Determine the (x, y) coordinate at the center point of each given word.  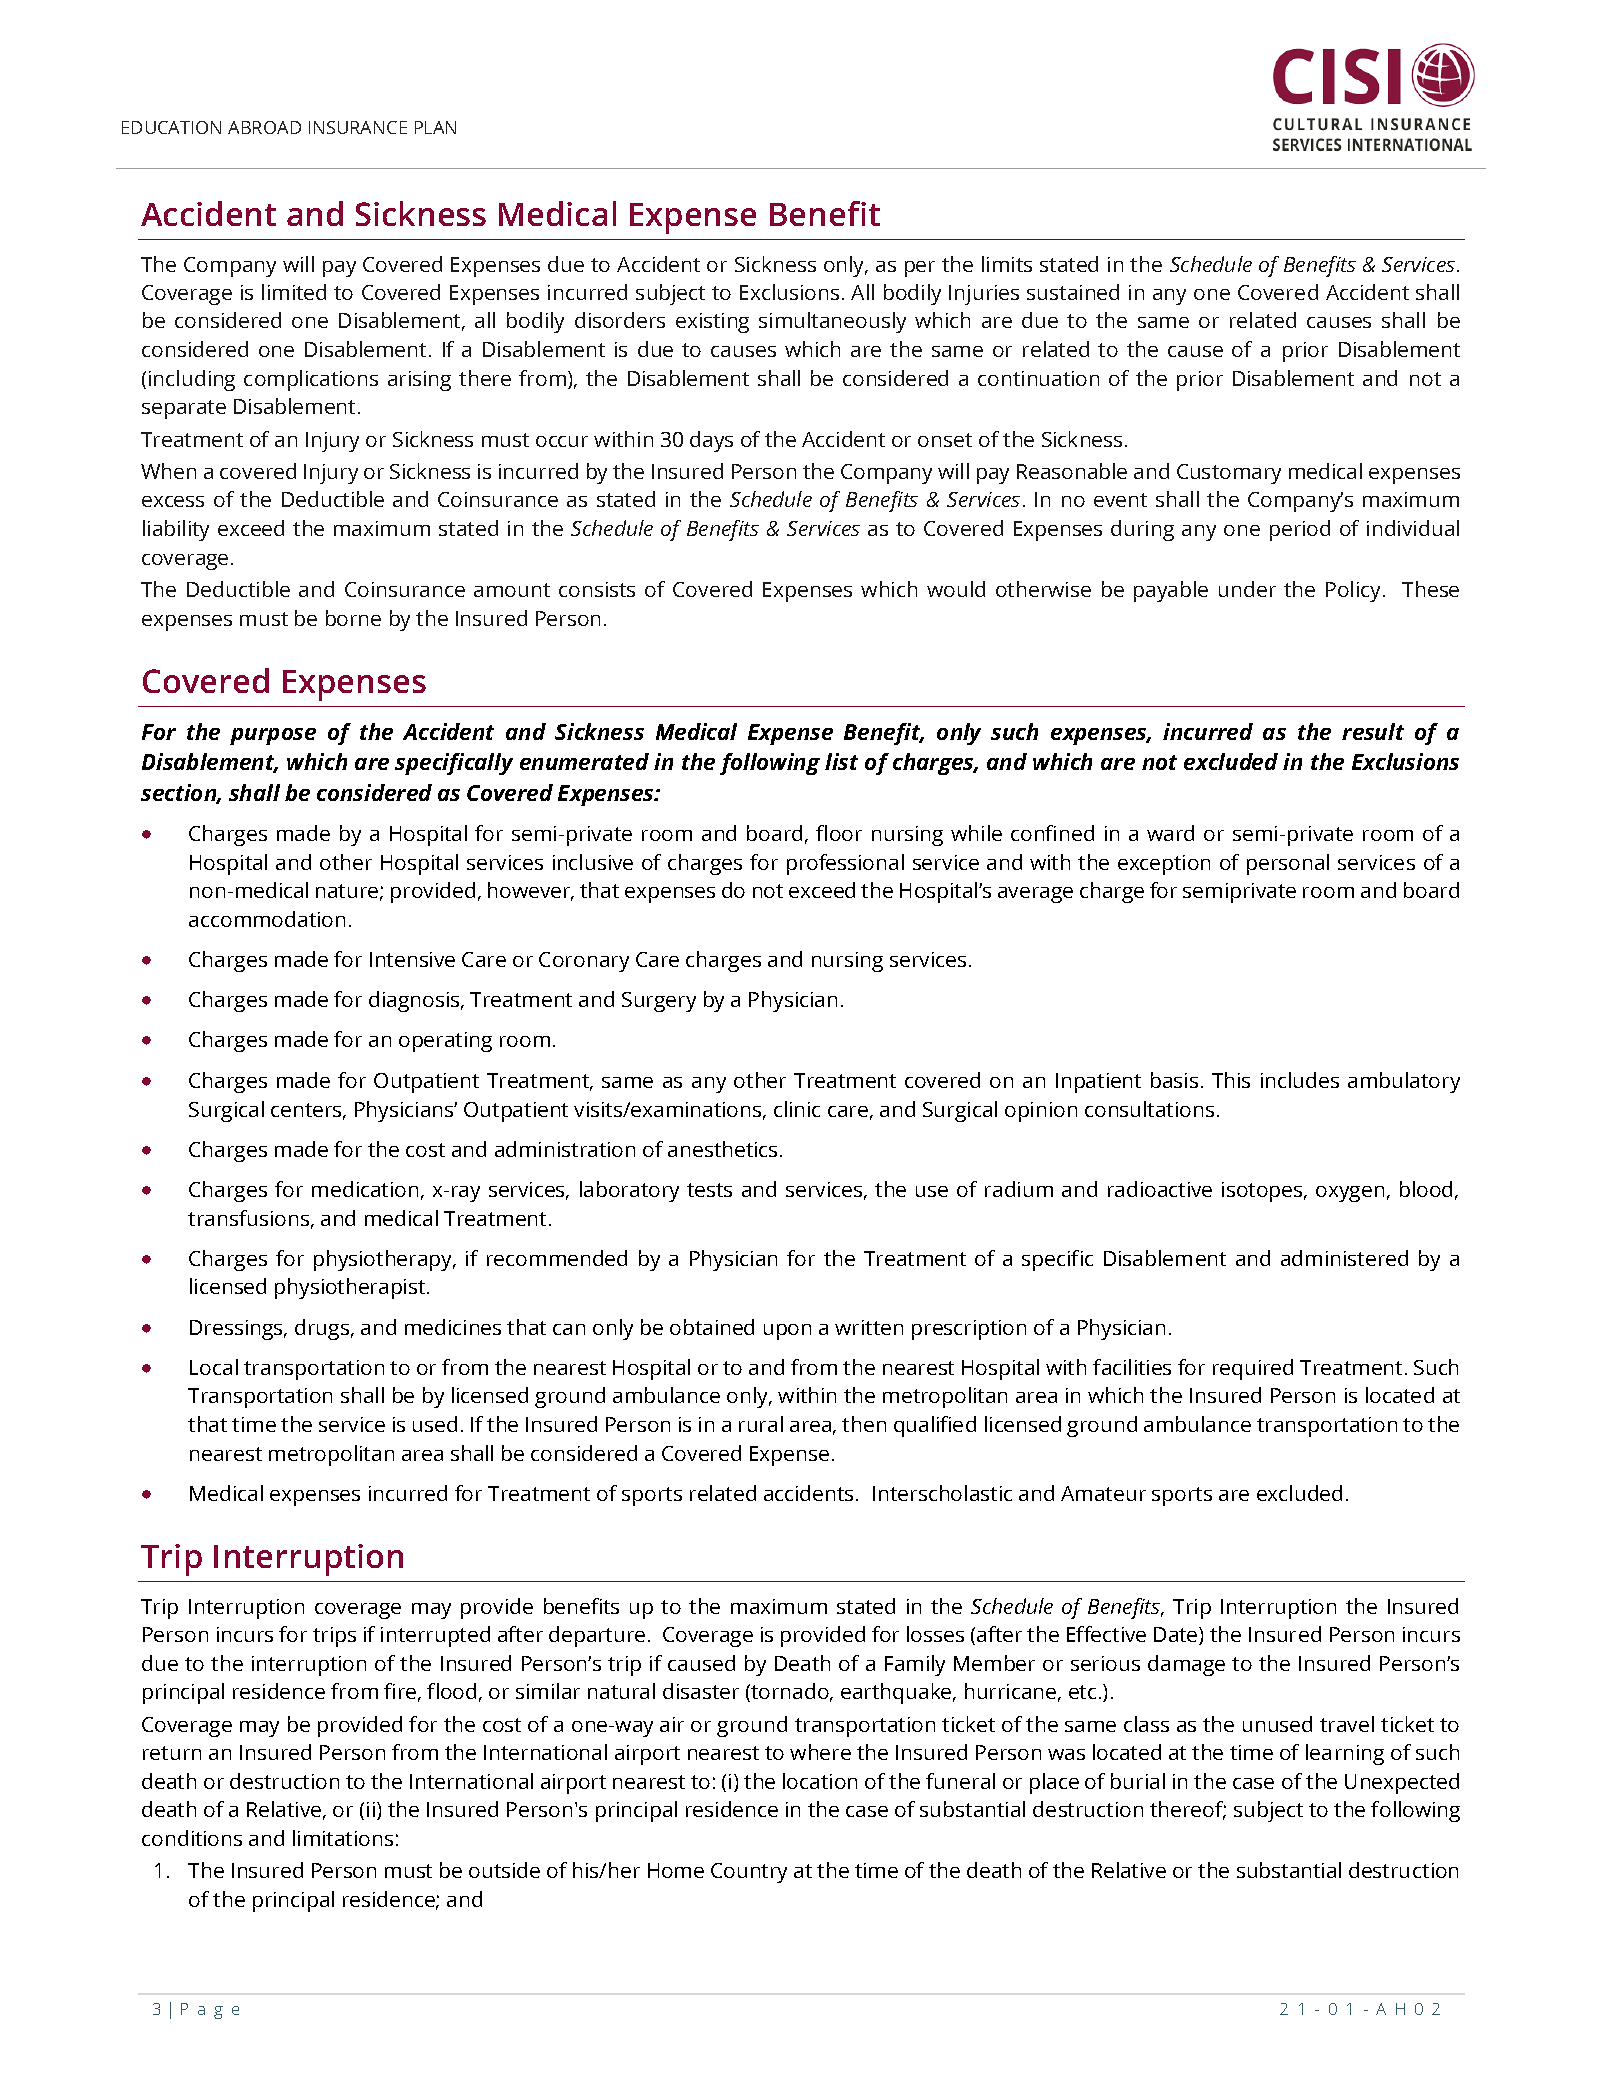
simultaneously (832, 322)
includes (1300, 1080)
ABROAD (264, 127)
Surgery (659, 1002)
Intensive (412, 959)
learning (1345, 1754)
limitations (343, 1838)
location (820, 1781)
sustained (1073, 292)
